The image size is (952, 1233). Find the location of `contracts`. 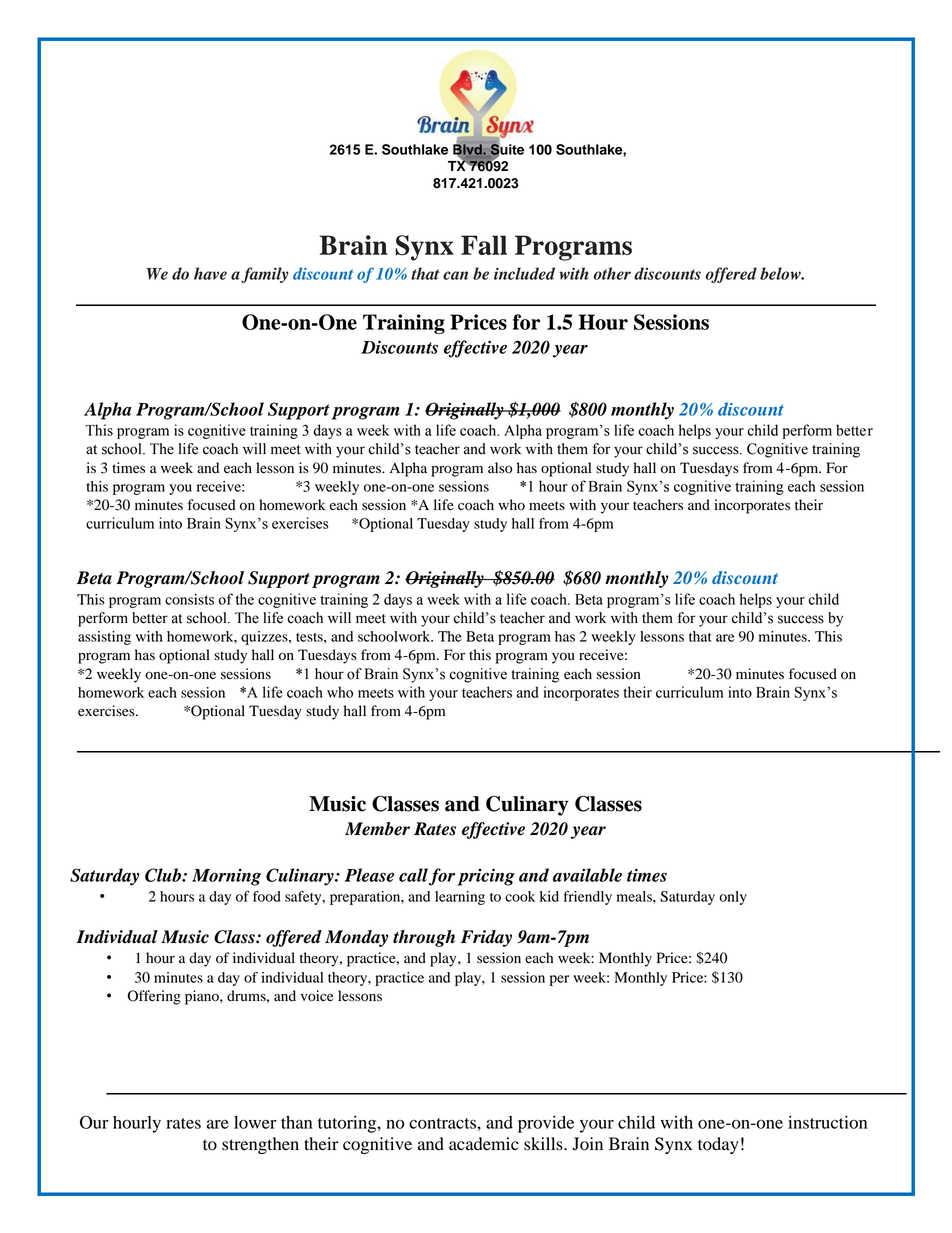

contracts is located at coordinates (443, 1123).
